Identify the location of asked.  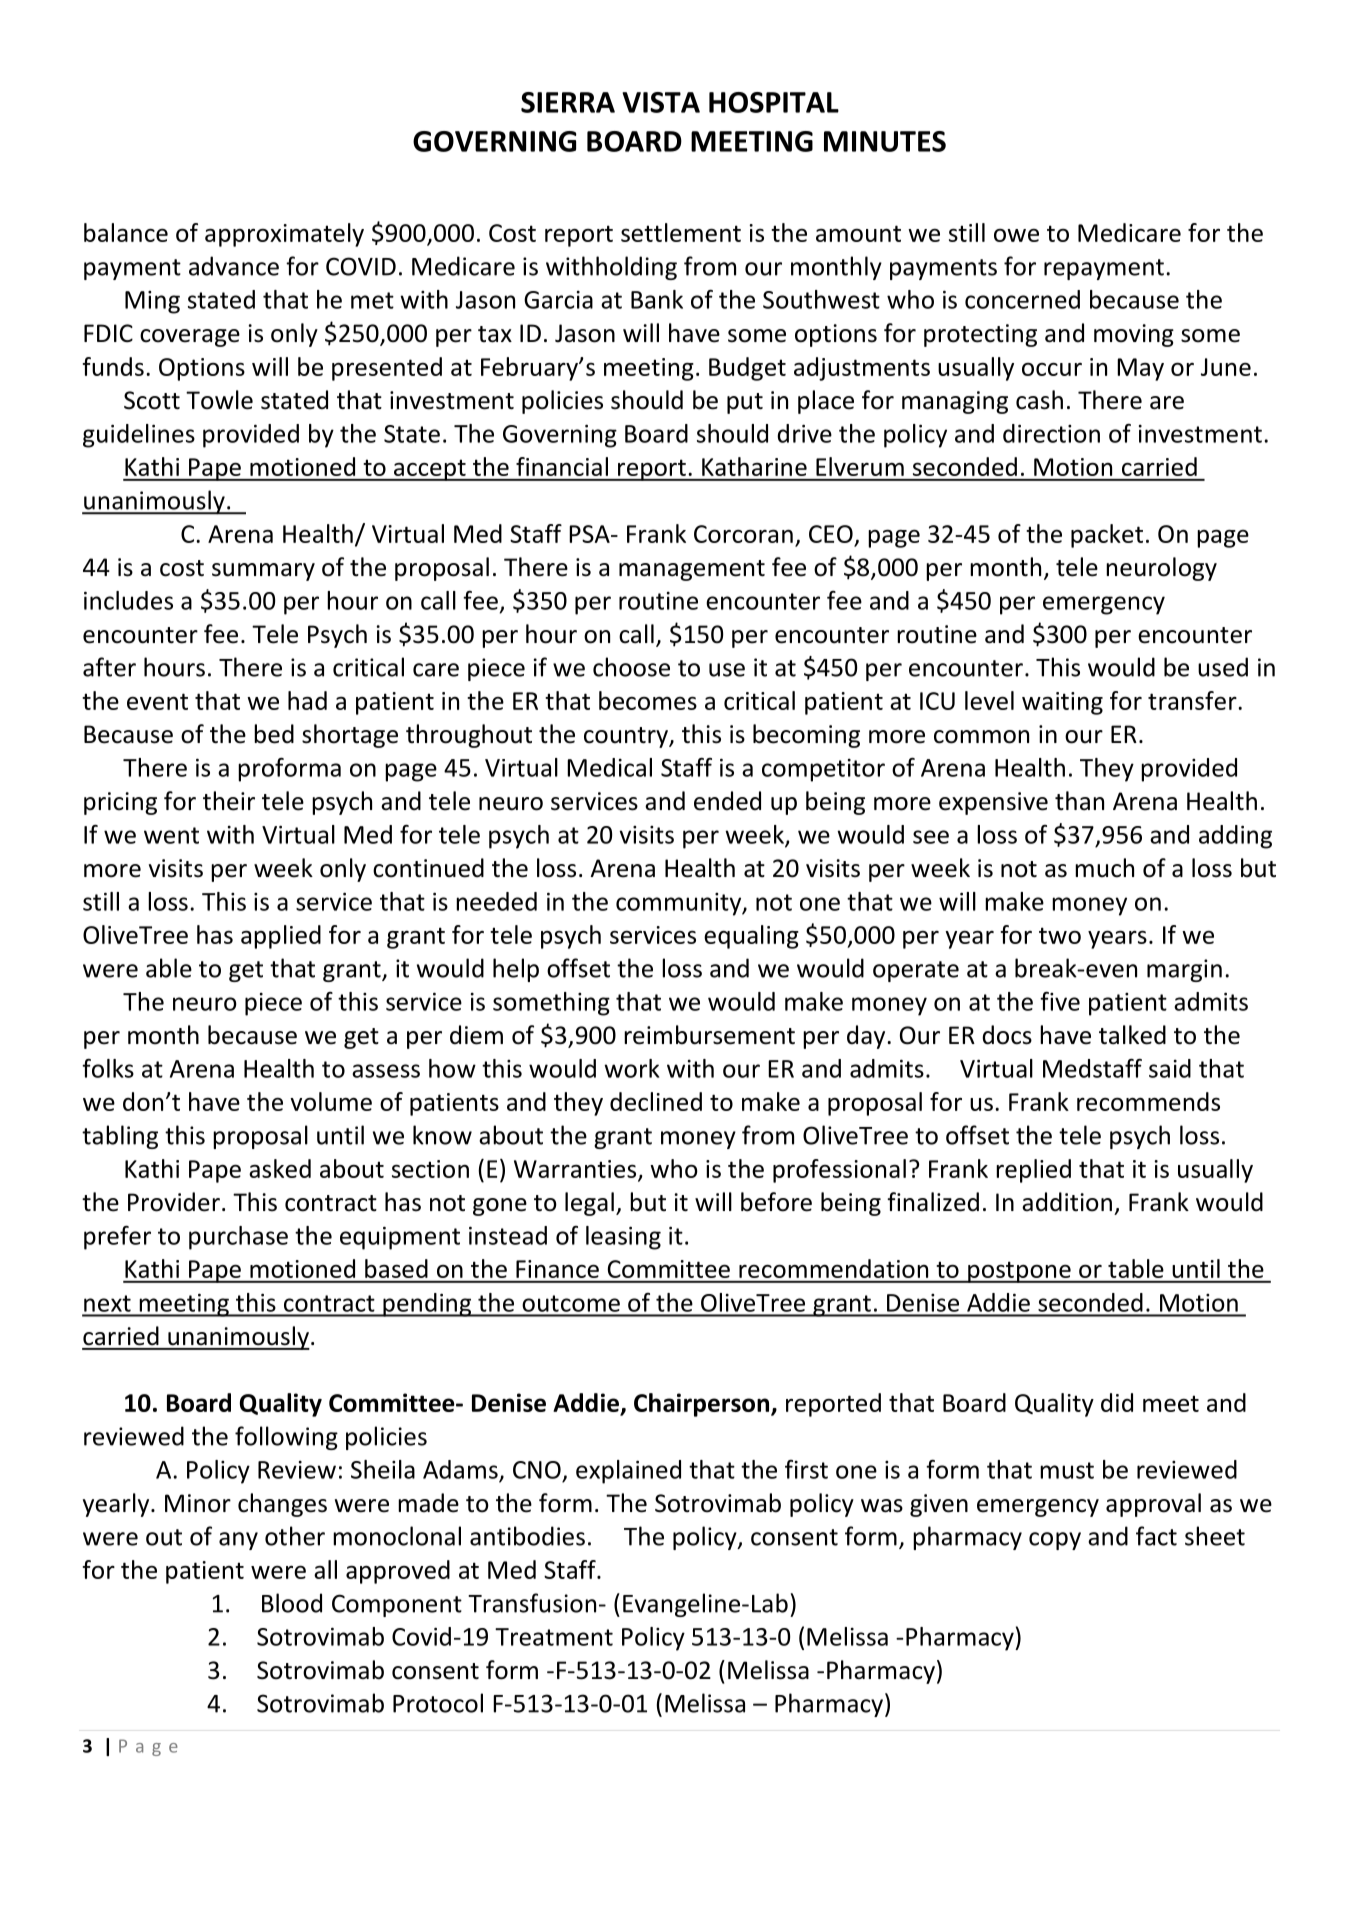
(280, 1168).
